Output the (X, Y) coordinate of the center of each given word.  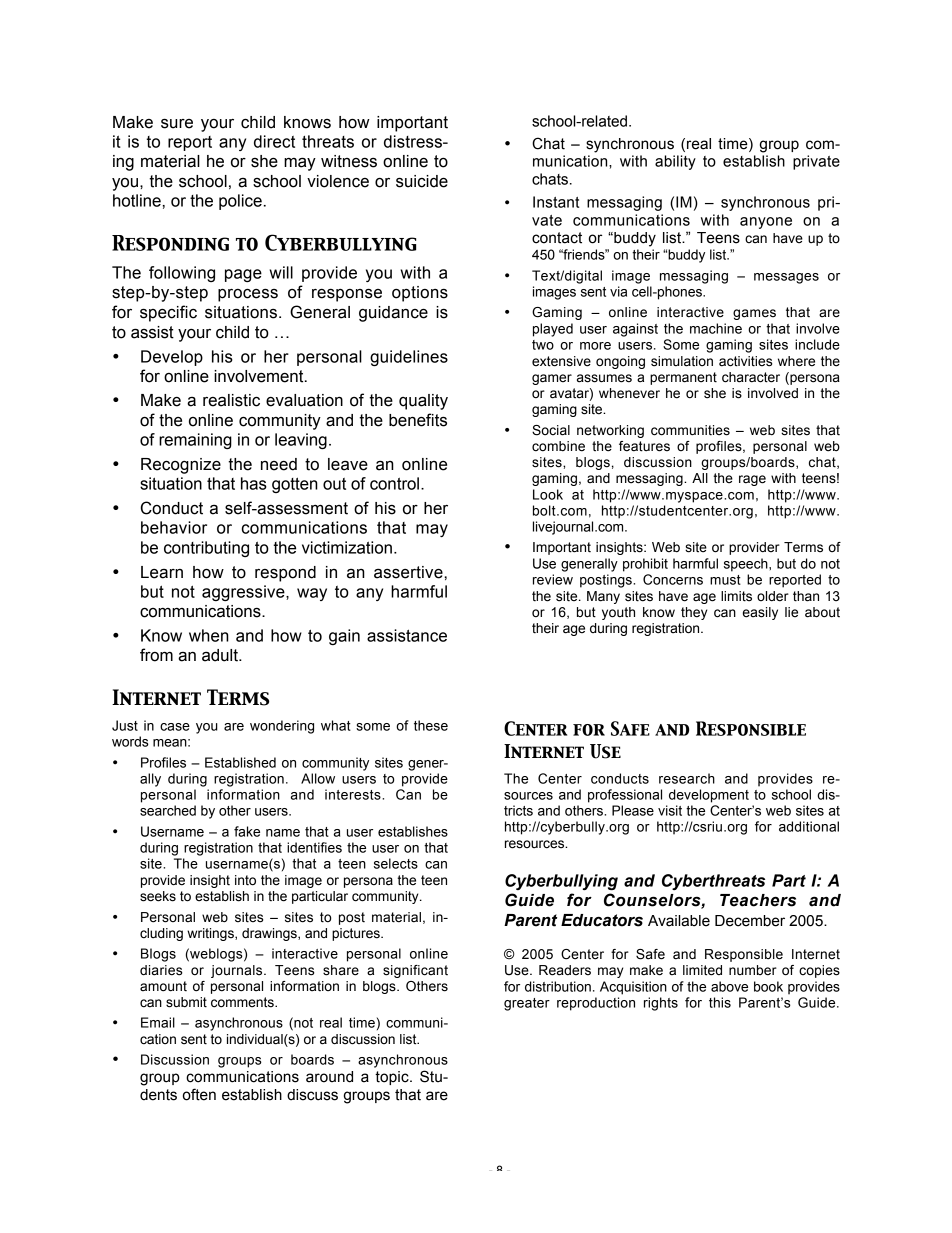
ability (675, 162)
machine (716, 328)
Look (548, 494)
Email (158, 1022)
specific (168, 313)
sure (177, 123)
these (431, 725)
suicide (422, 181)
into (245, 880)
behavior (174, 527)
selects (396, 863)
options (420, 294)
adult (221, 655)
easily (760, 613)
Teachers (758, 900)
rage (752, 480)
